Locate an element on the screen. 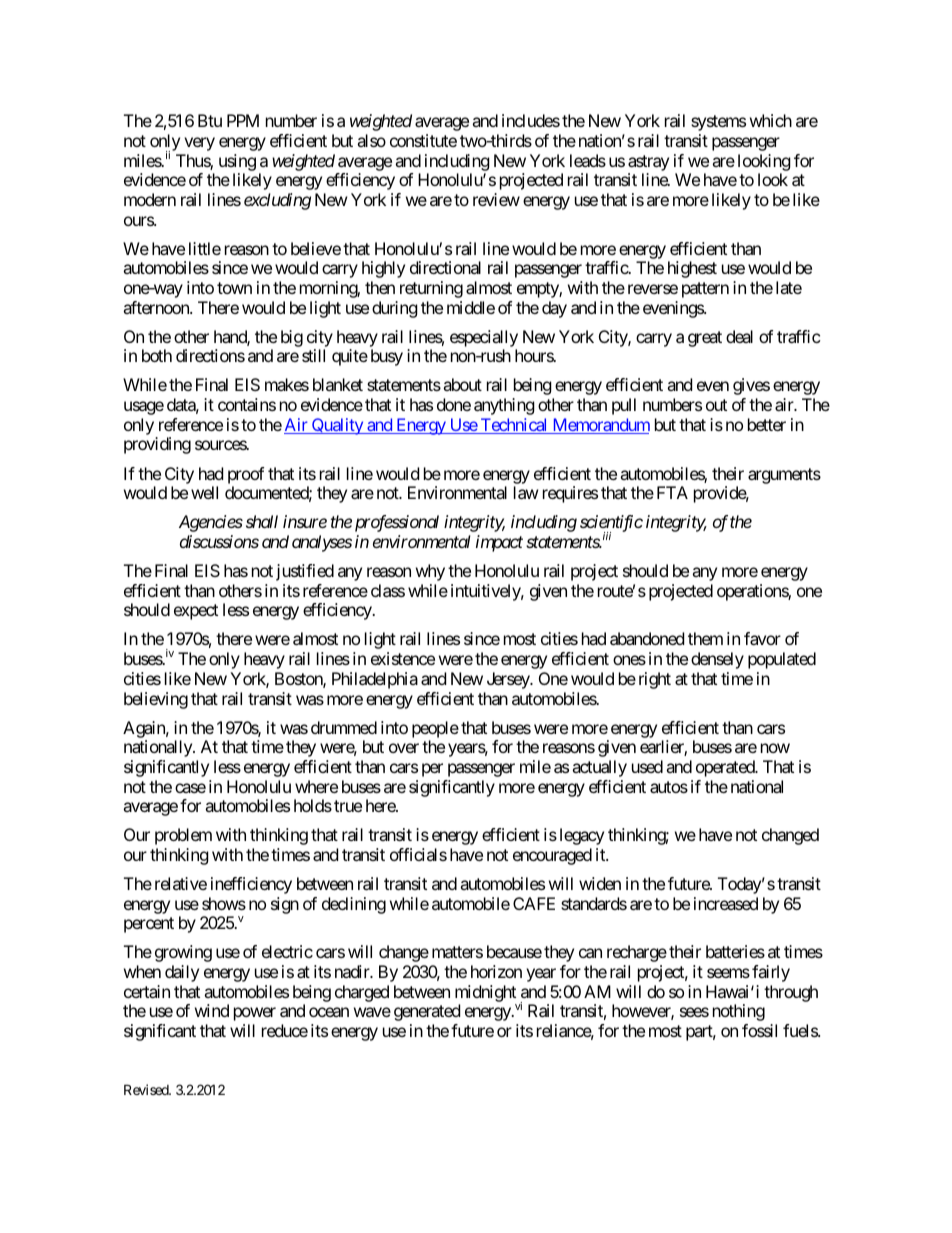 The height and width of the screenshot is (1233, 952). impact is located at coordinates (499, 543).
